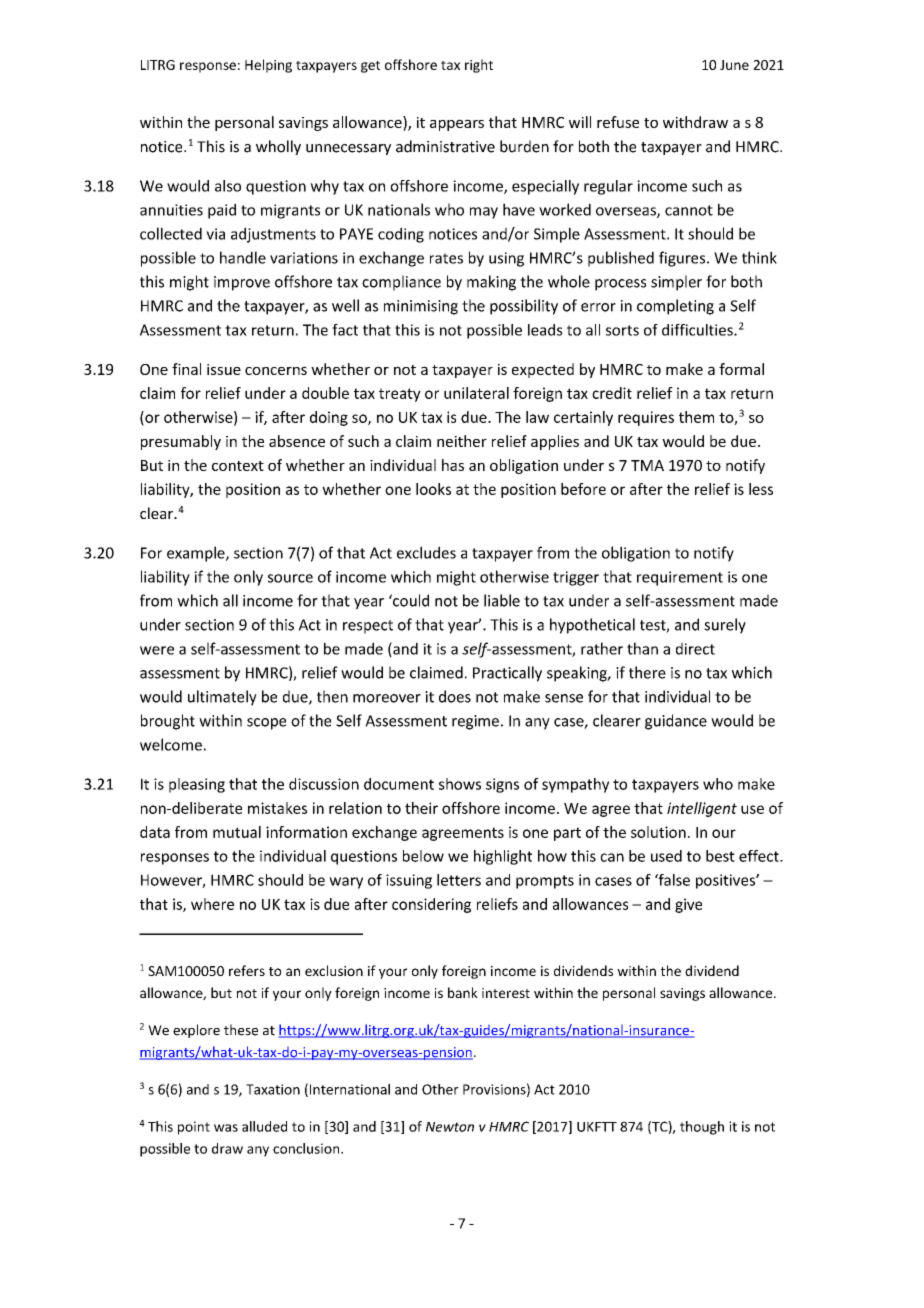 The image size is (924, 1308). What do you see at coordinates (226, 1128) in the document?
I see `was` at bounding box center [226, 1128].
